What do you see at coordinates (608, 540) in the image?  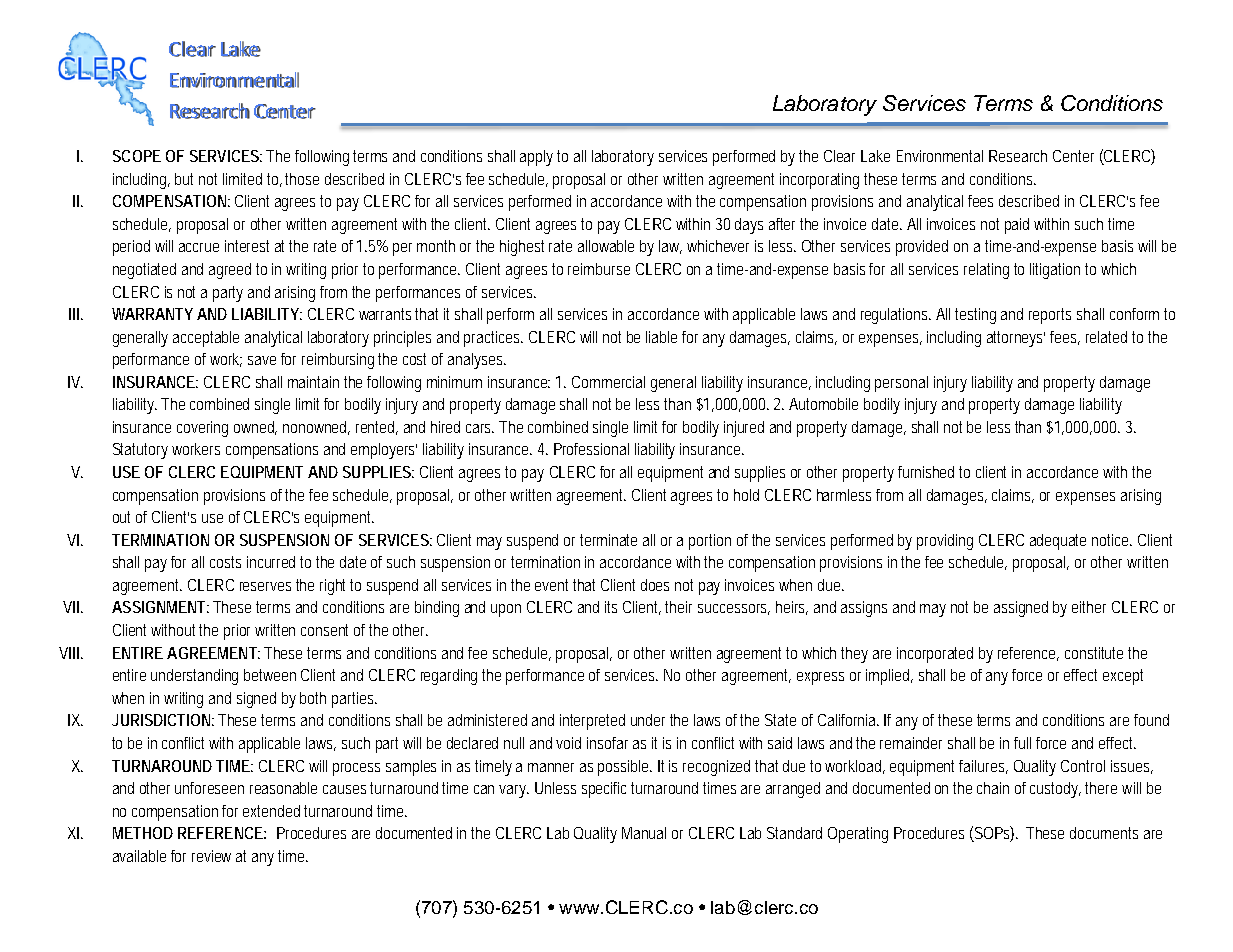 I see `terminate` at bounding box center [608, 540].
